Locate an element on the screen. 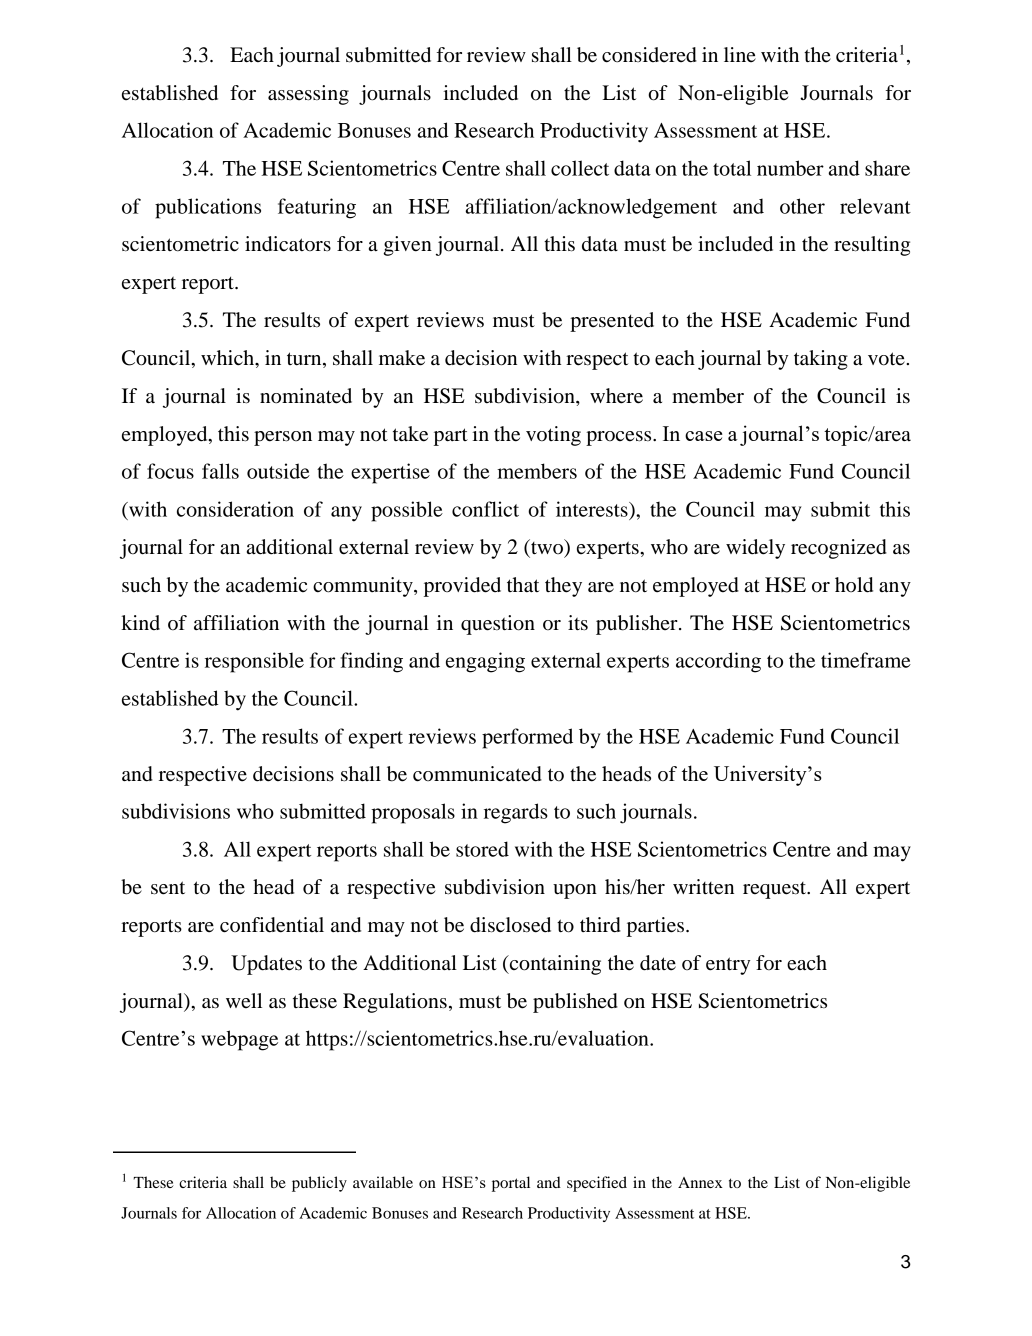 This screenshot has height=1336, width=1032. line is located at coordinates (740, 54).
